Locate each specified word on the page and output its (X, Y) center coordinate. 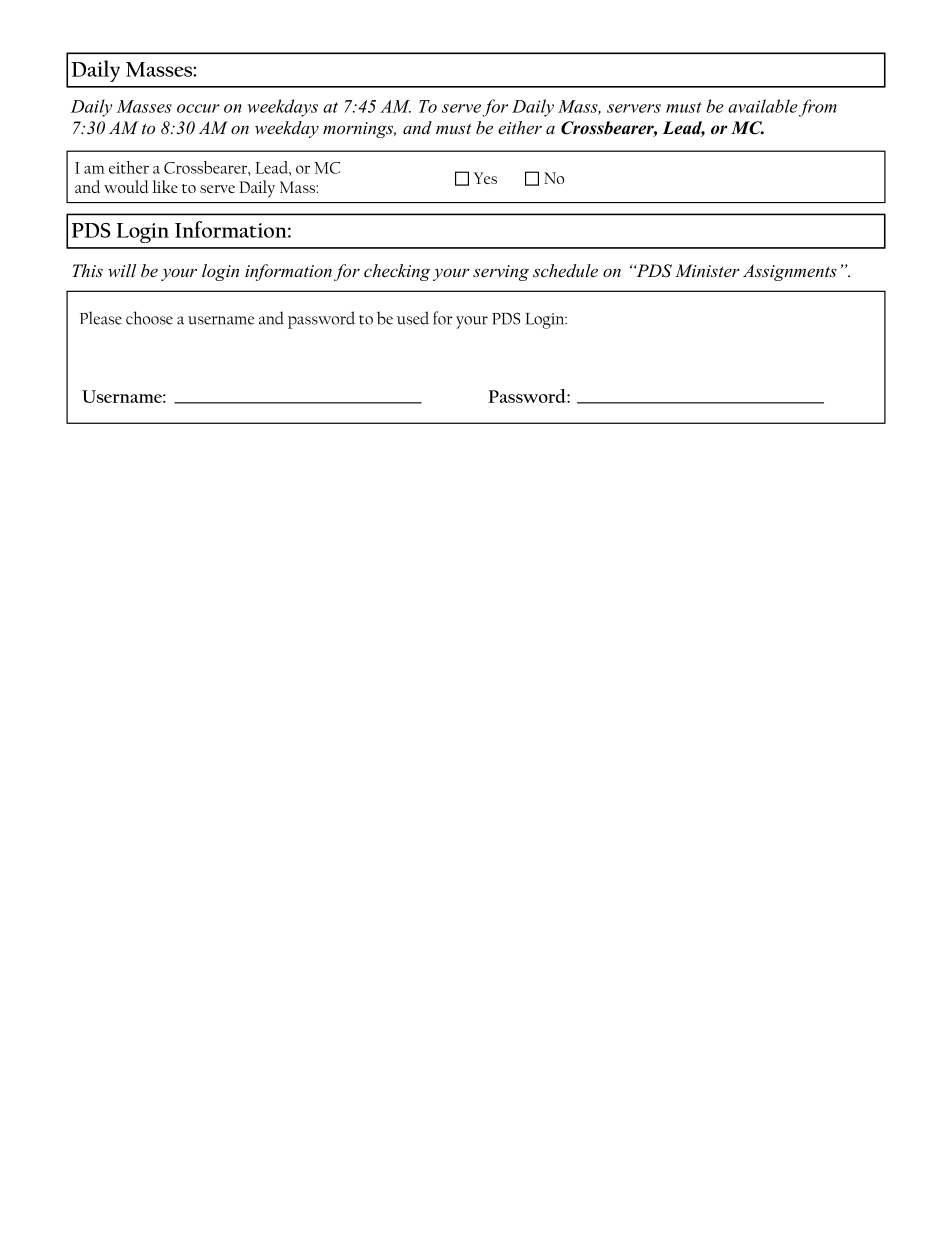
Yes (485, 178)
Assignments (790, 272)
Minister (707, 270)
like (165, 186)
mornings (359, 130)
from (818, 108)
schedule (565, 270)
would (126, 186)
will (122, 270)
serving (501, 273)
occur (198, 108)
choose (149, 318)
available (763, 106)
